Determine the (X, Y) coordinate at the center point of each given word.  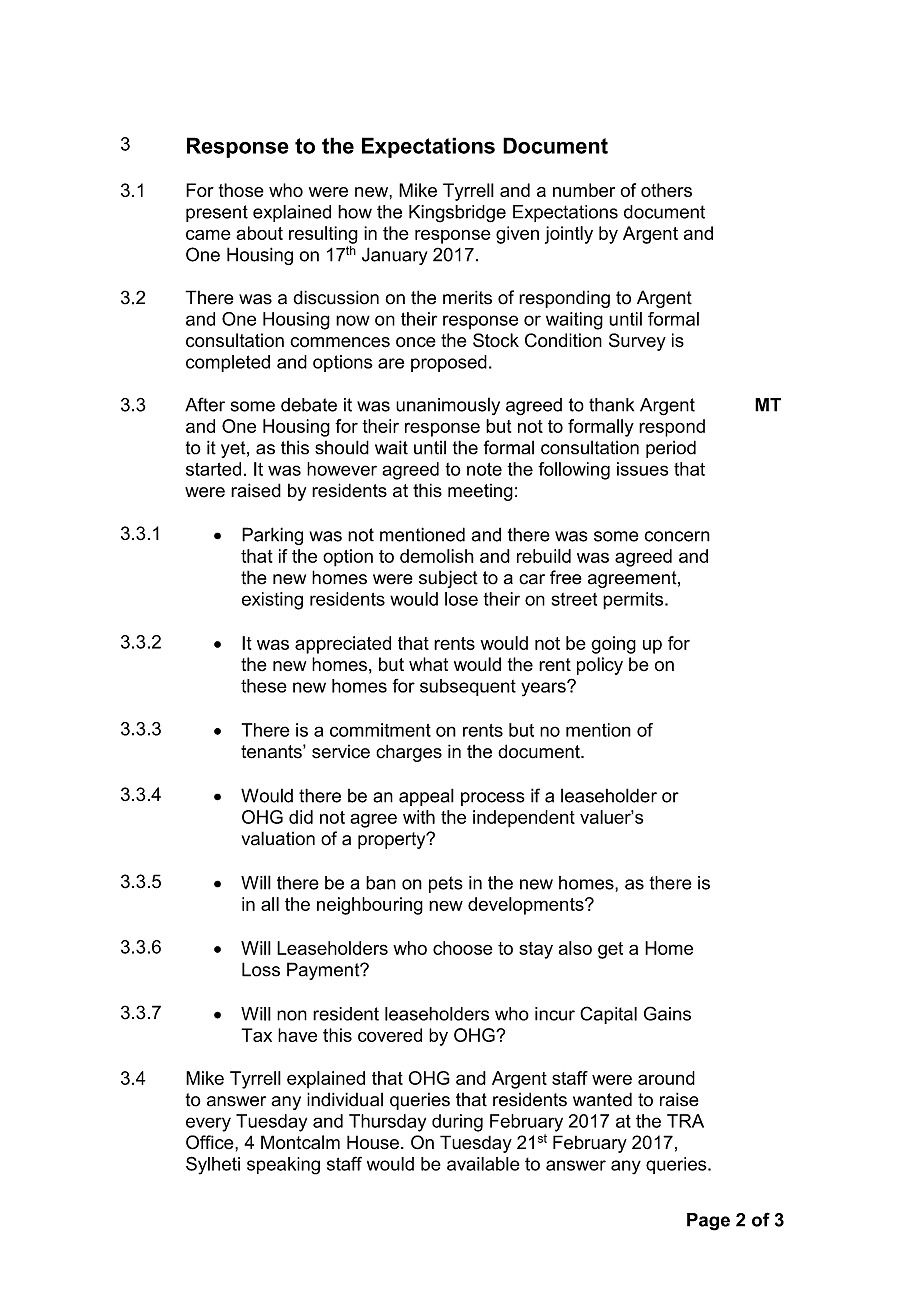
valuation (278, 838)
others (666, 190)
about (259, 233)
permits (634, 601)
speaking (283, 1166)
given (517, 235)
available (483, 1164)
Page (708, 1222)
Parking (272, 536)
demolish (437, 556)
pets (446, 884)
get (610, 950)
